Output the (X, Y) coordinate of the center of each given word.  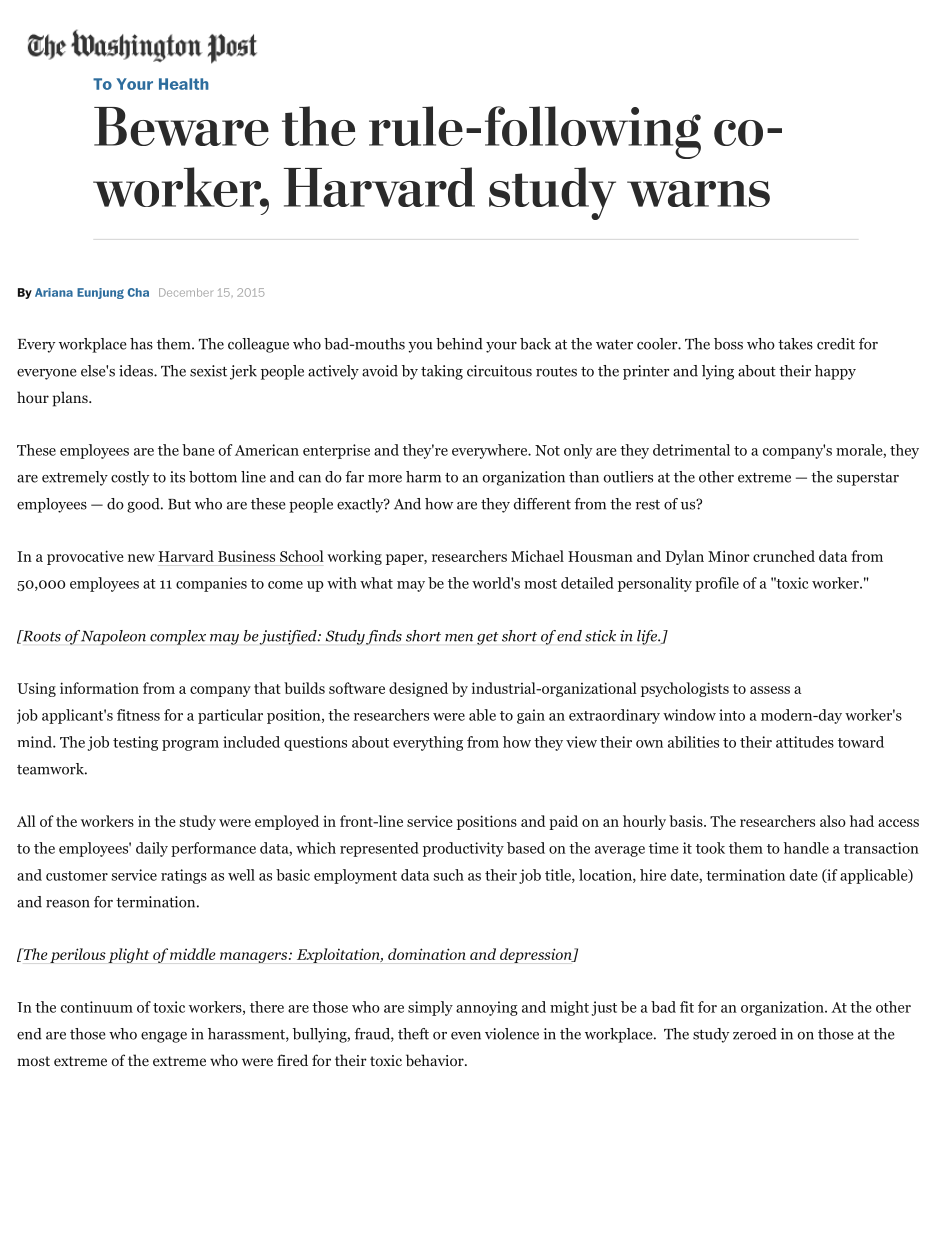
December (185, 292)
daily (152, 849)
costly (130, 478)
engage (164, 1037)
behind (459, 344)
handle (806, 848)
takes (795, 344)
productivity (463, 849)
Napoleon (113, 637)
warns (698, 194)
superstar (868, 479)
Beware (181, 126)
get (488, 638)
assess (770, 690)
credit (836, 344)
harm (423, 477)
